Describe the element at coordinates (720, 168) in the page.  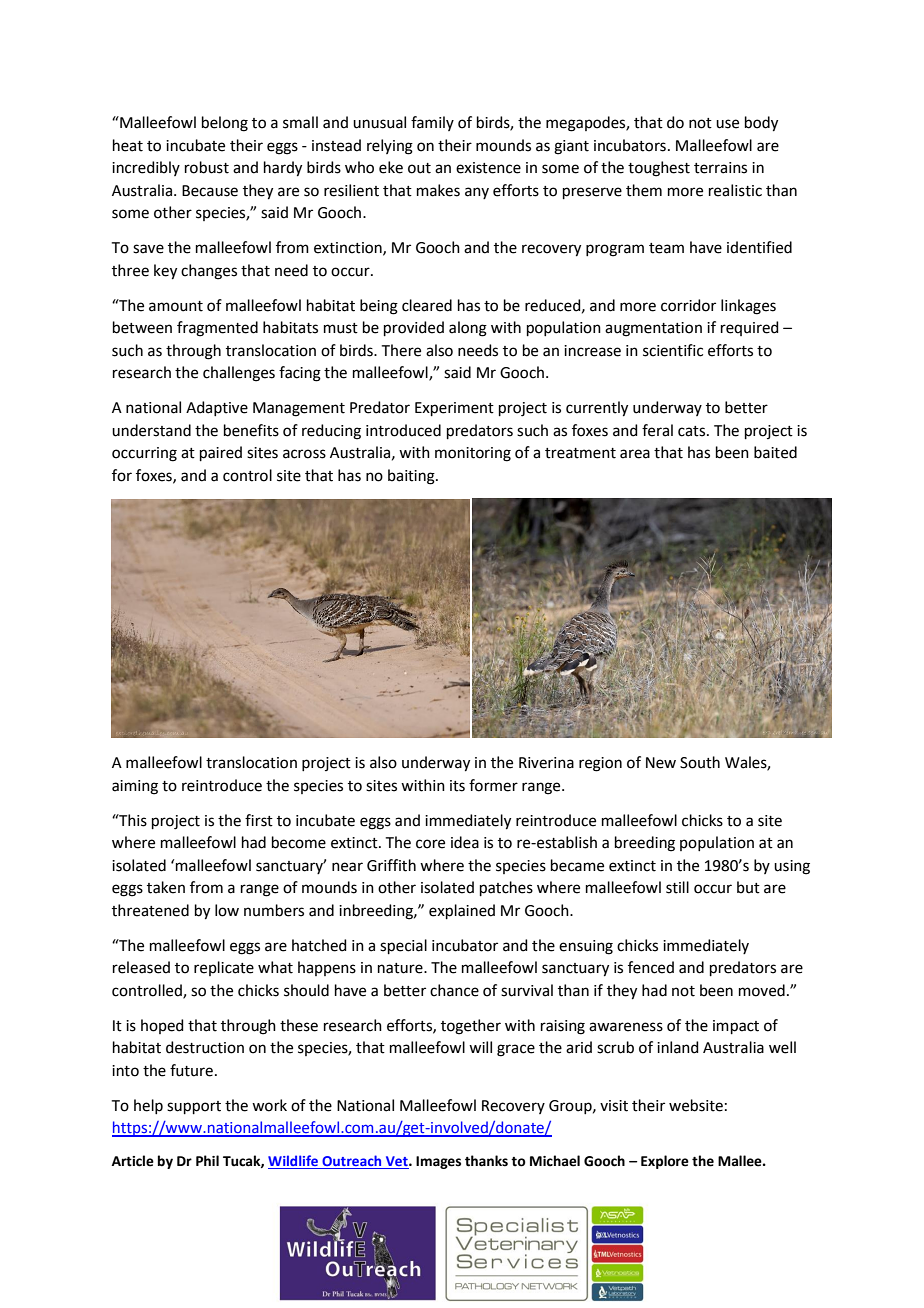
I see `terrains` at that location.
